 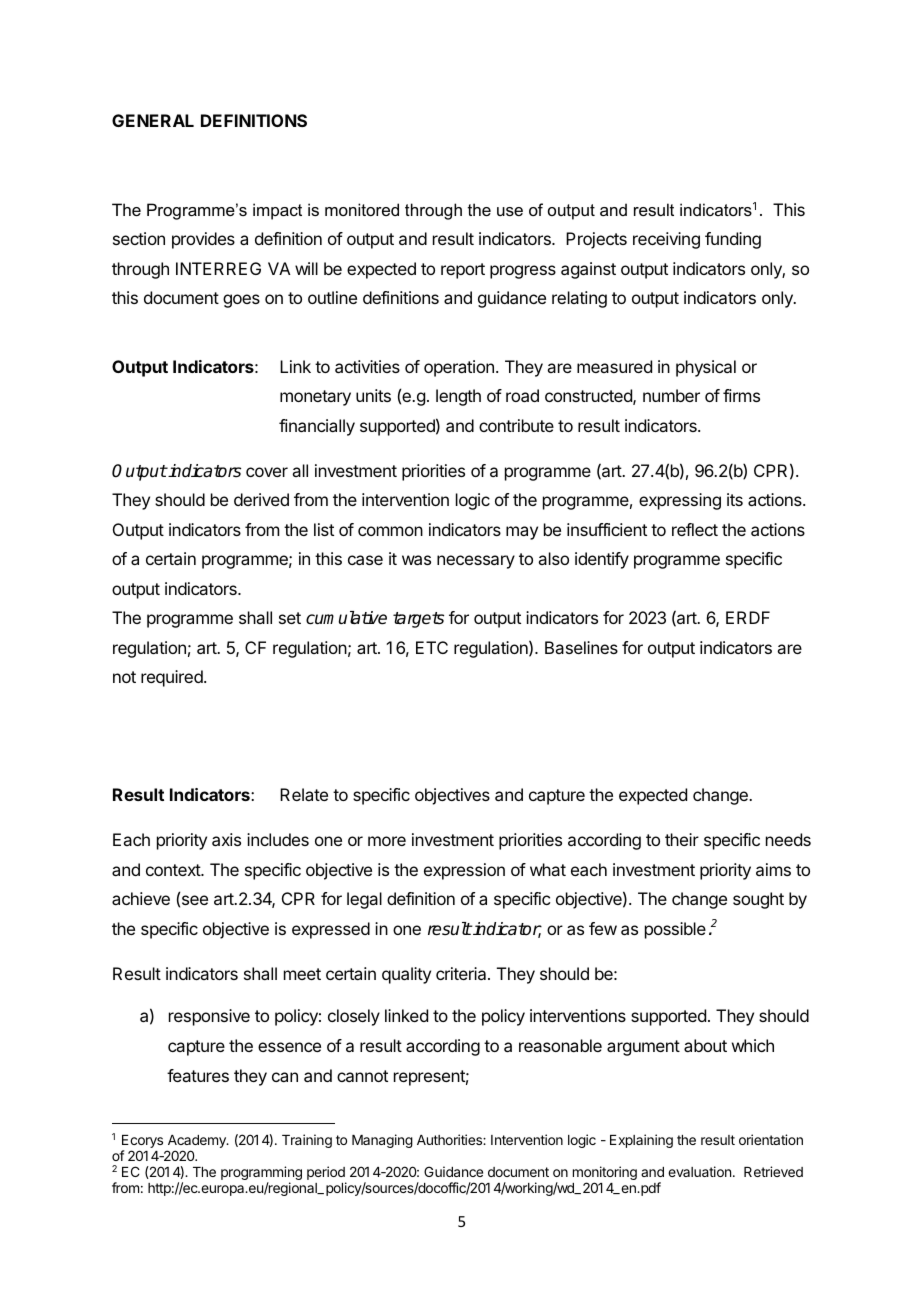 What do you see at coordinates (382, 1141) in the page?
I see `Managing` at bounding box center [382, 1141].
